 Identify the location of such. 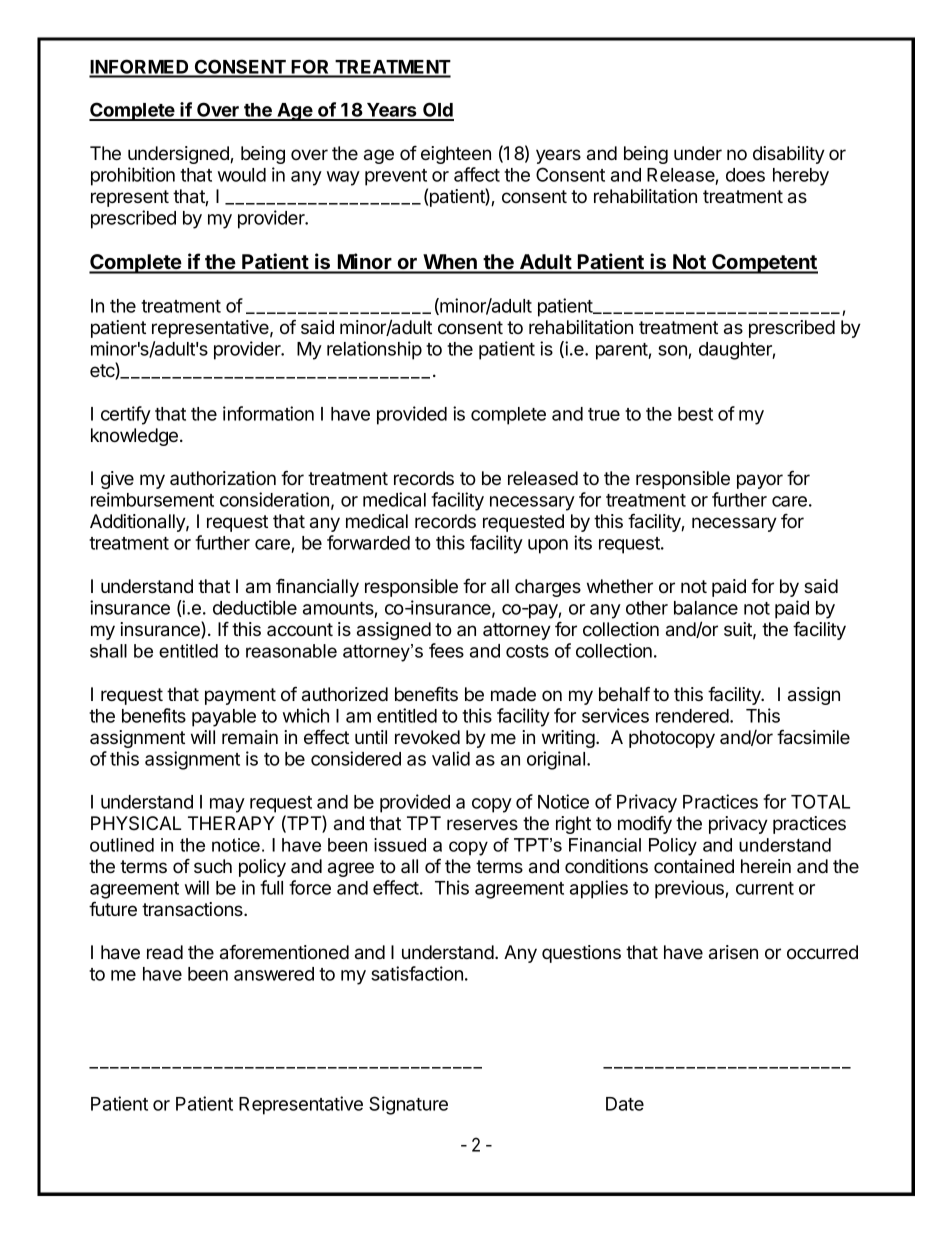
(213, 866).
